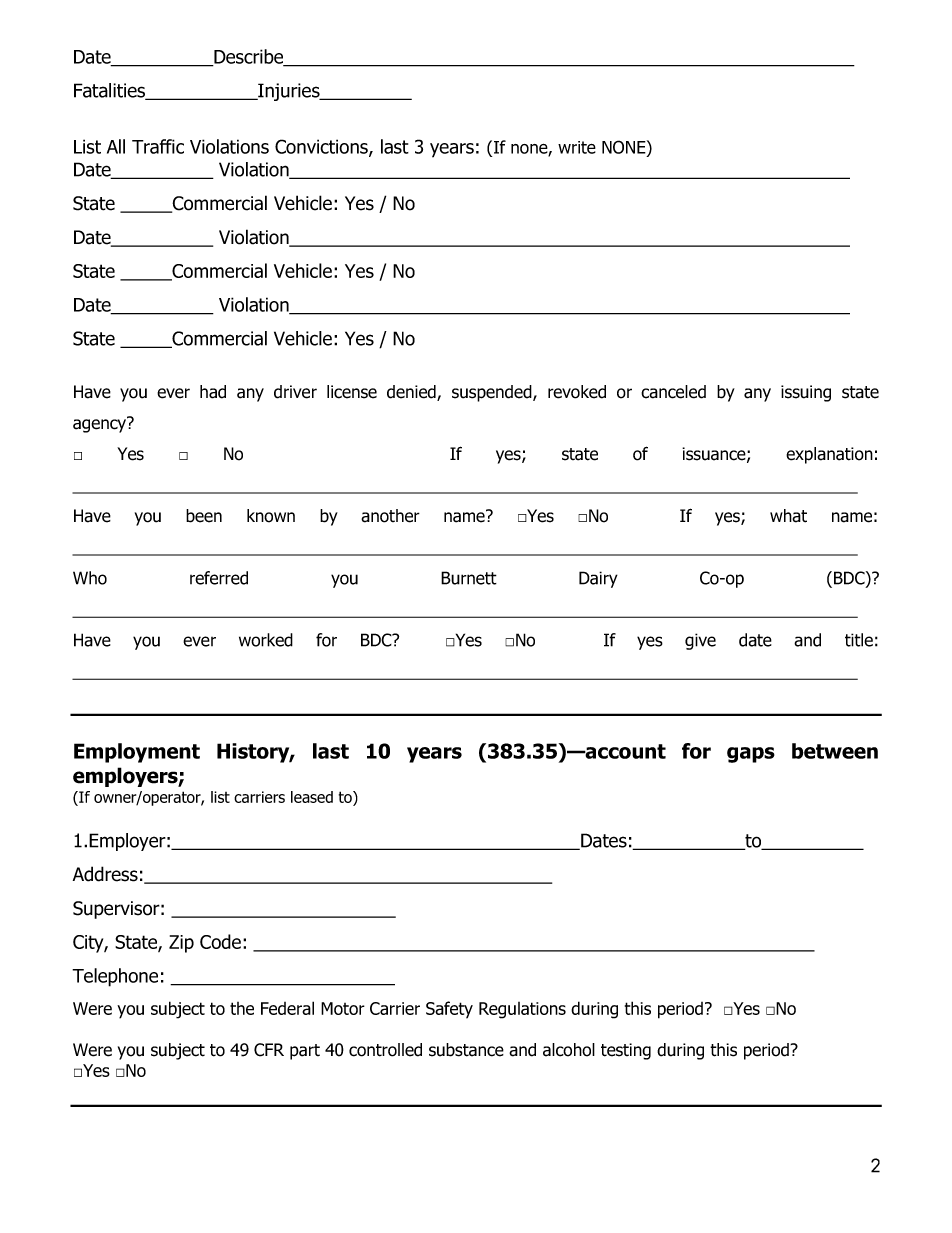 Image resolution: width=952 pixels, height=1233 pixels. What do you see at coordinates (269, 1050) in the screenshot?
I see `CFR` at bounding box center [269, 1050].
